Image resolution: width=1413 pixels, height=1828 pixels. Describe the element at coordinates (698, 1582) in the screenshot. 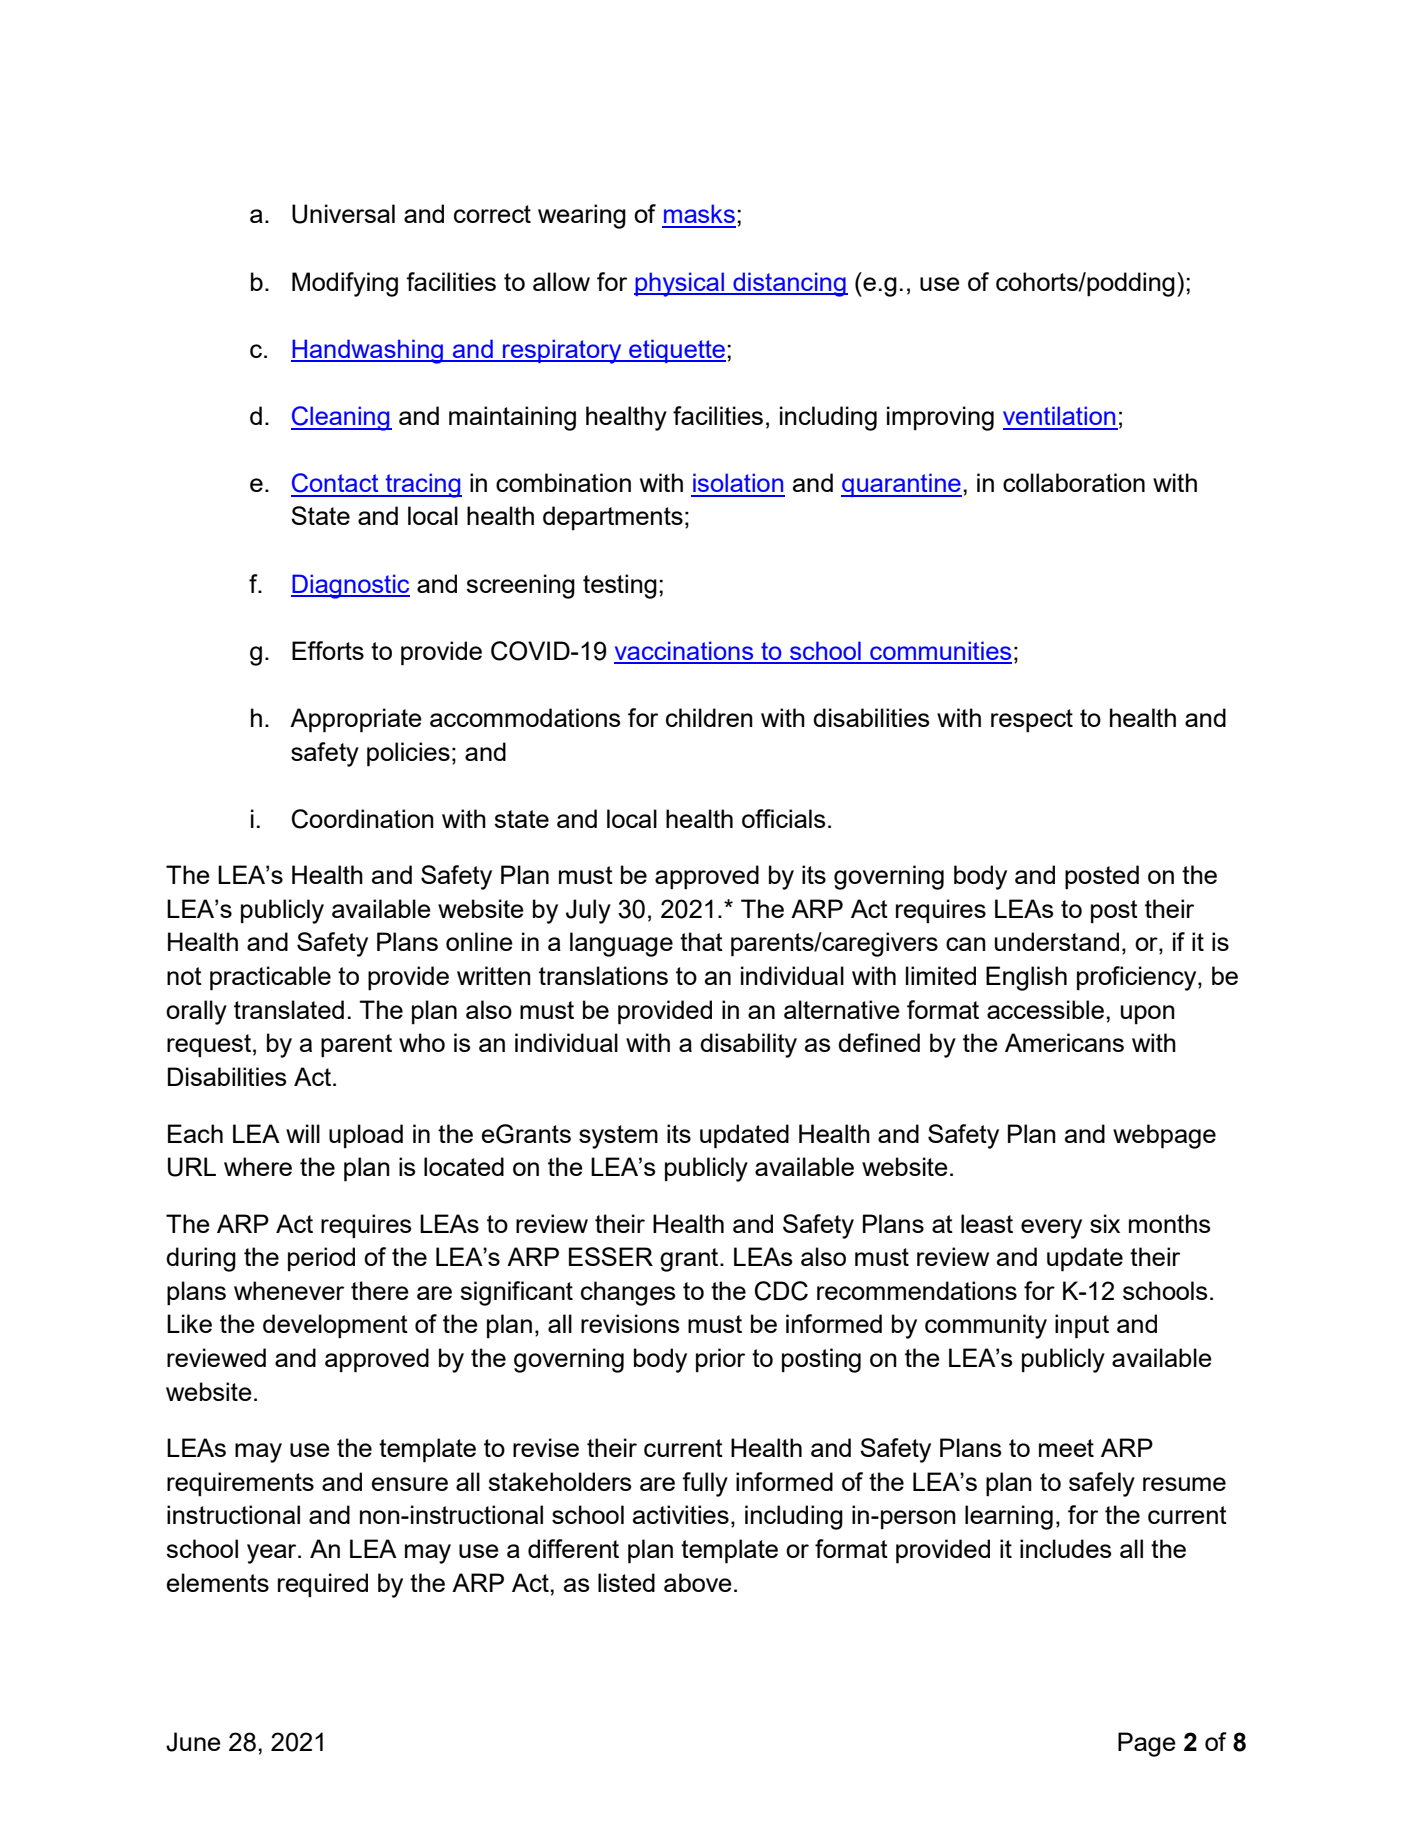

I see `above` at that location.
